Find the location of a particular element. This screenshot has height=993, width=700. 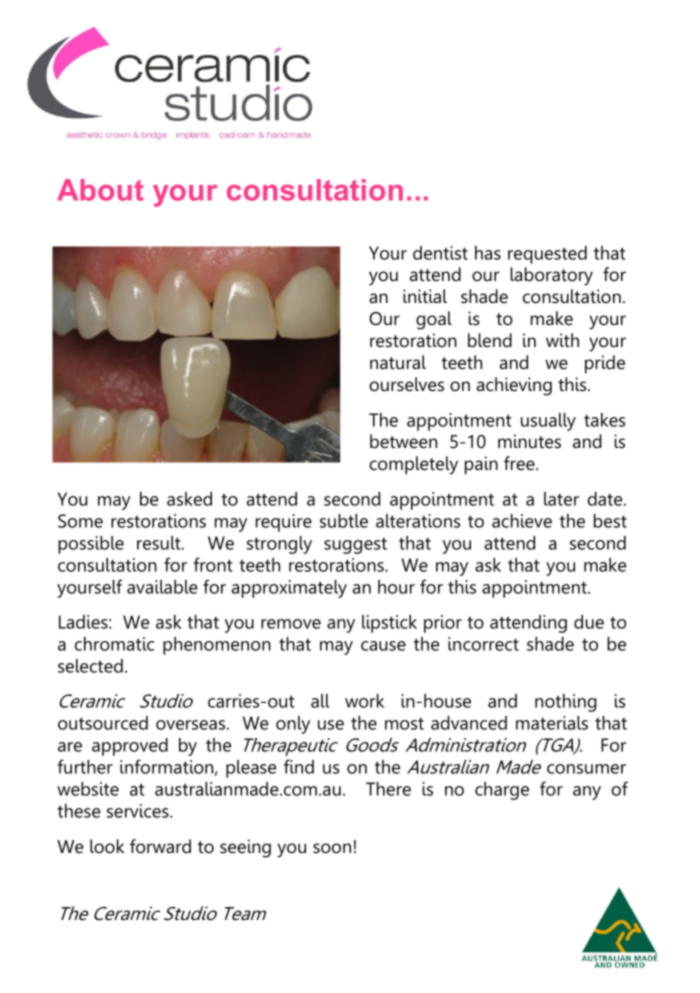

between is located at coordinates (403, 441).
